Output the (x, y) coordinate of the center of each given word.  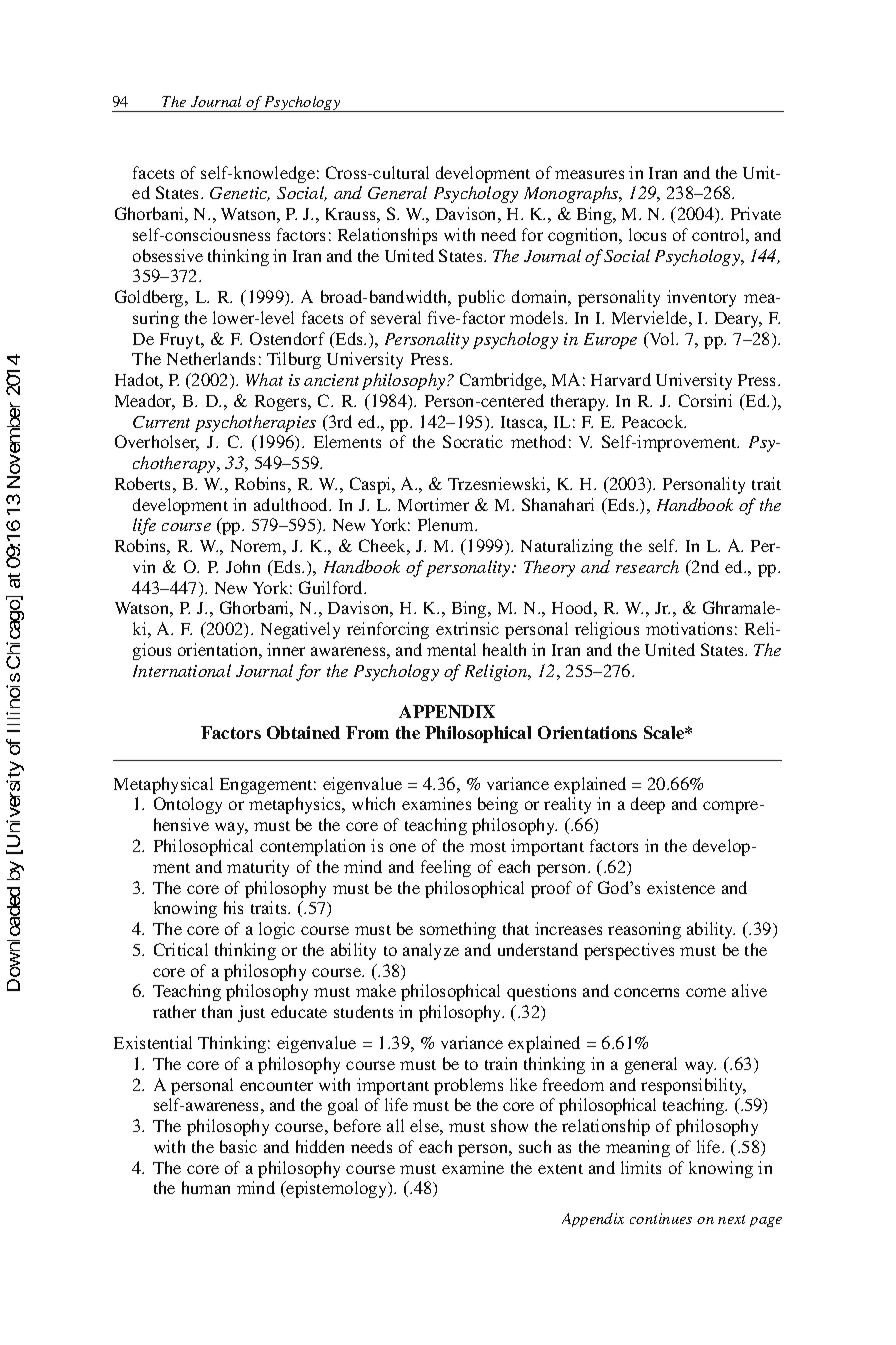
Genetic (240, 194)
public (481, 298)
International (182, 670)
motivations (689, 628)
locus (647, 234)
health (504, 649)
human (206, 1187)
